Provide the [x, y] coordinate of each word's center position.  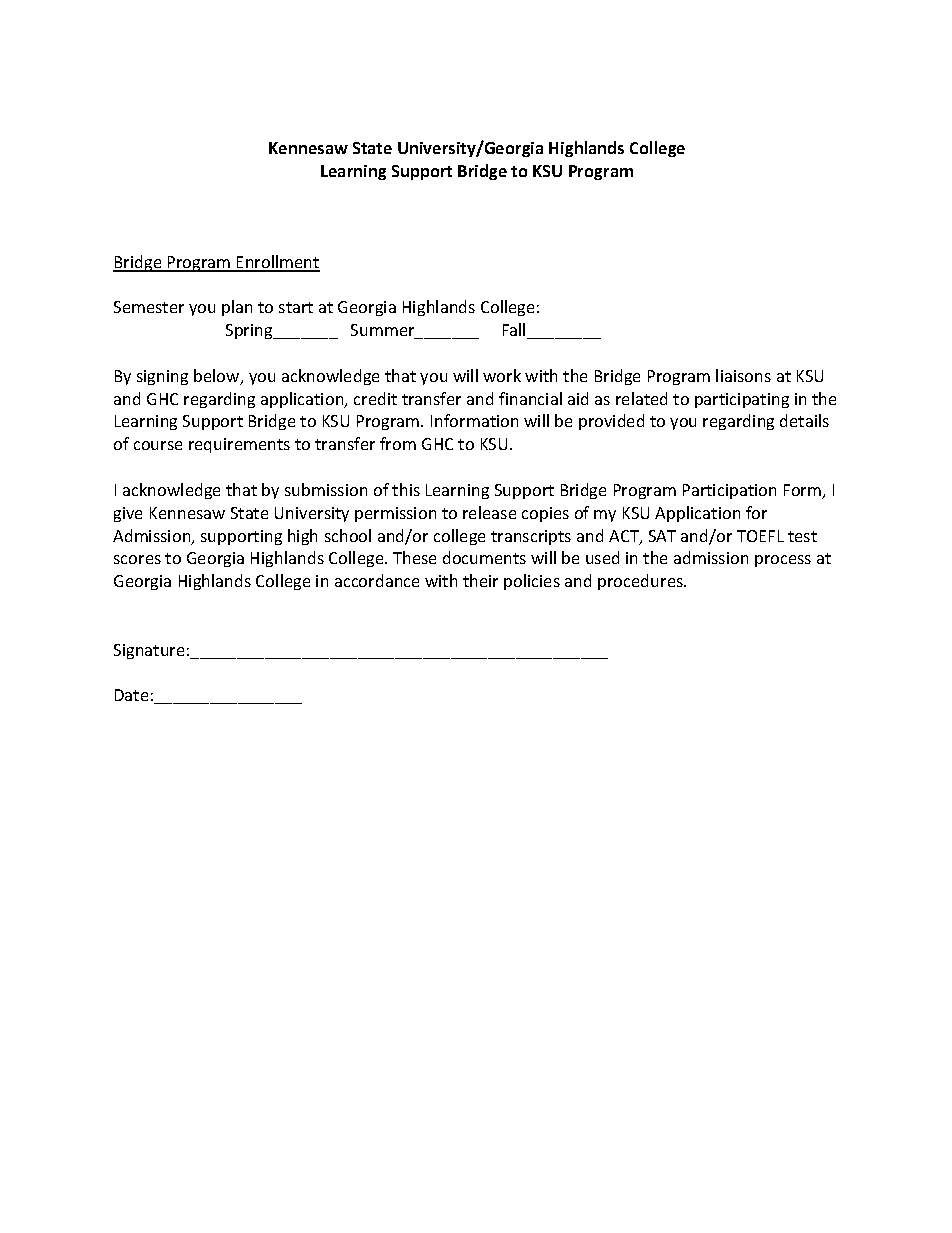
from [398, 443]
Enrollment [277, 263]
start [296, 307]
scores [137, 559]
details [804, 420]
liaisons [743, 375]
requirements [239, 445]
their [480, 580]
